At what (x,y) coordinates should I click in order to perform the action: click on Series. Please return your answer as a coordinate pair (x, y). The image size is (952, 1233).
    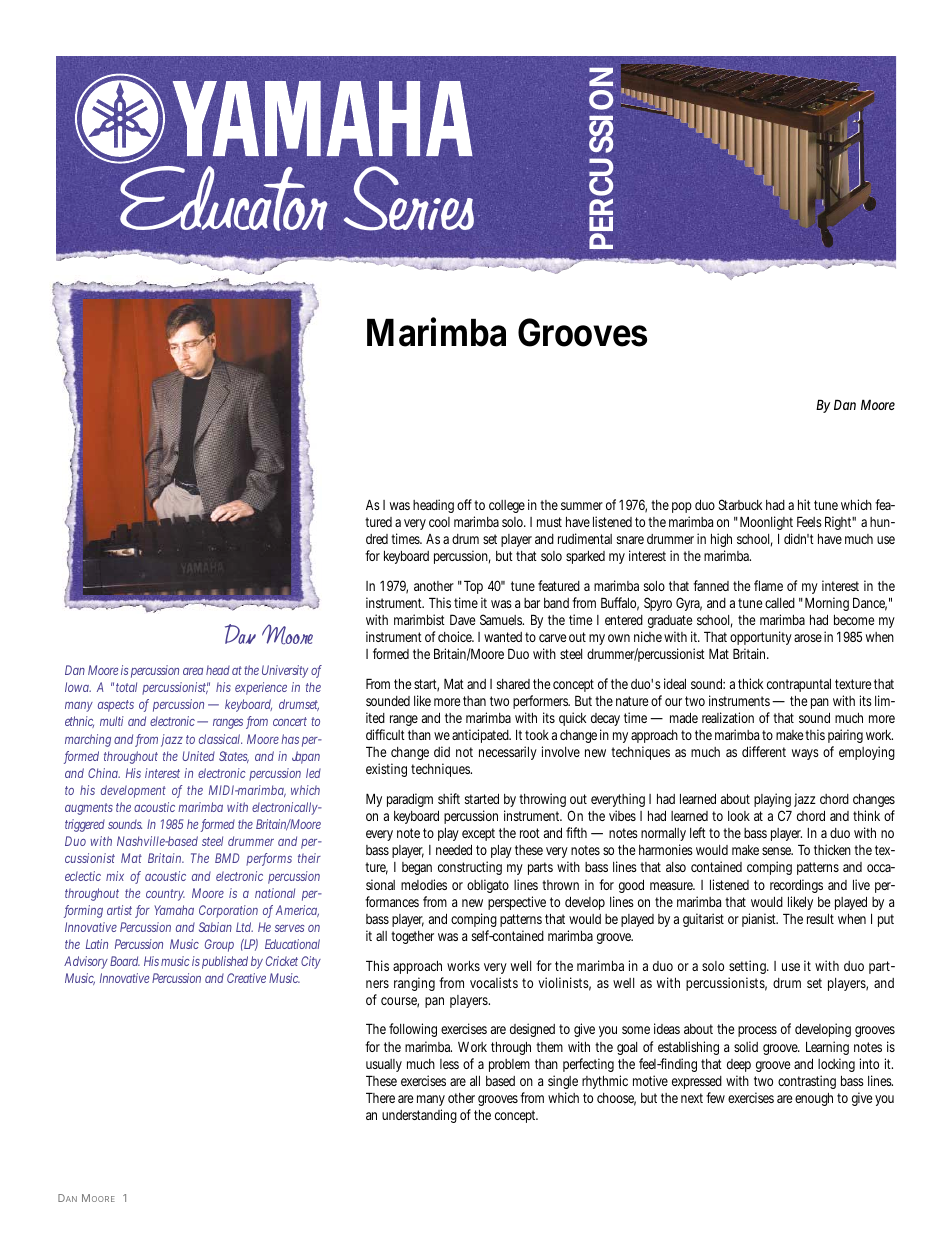
    Looking at the image, I should click on (411, 198).
